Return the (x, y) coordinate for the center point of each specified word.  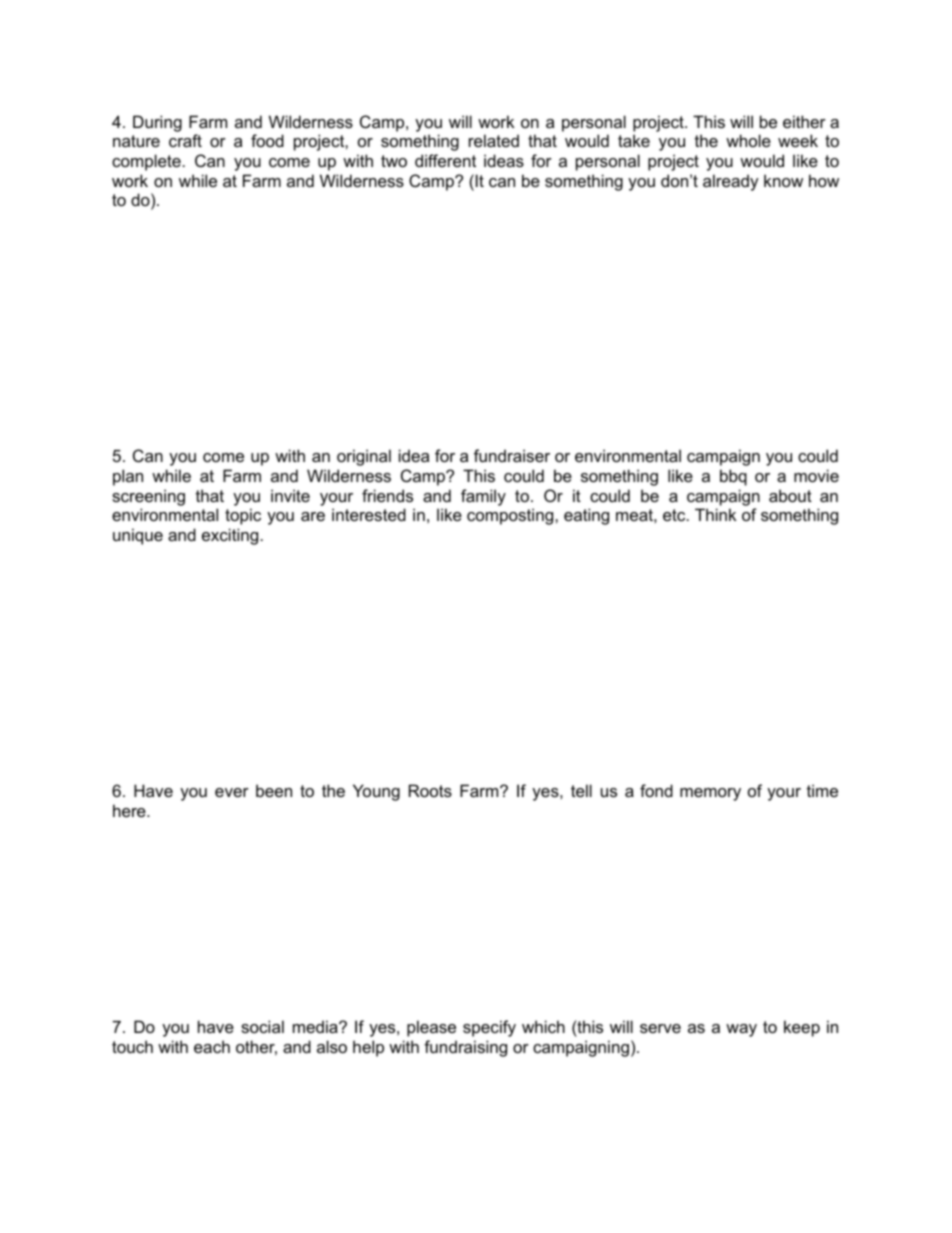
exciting (230, 536)
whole (748, 140)
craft (185, 140)
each (212, 1046)
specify (489, 1028)
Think (715, 514)
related (494, 140)
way (741, 1030)
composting (511, 516)
